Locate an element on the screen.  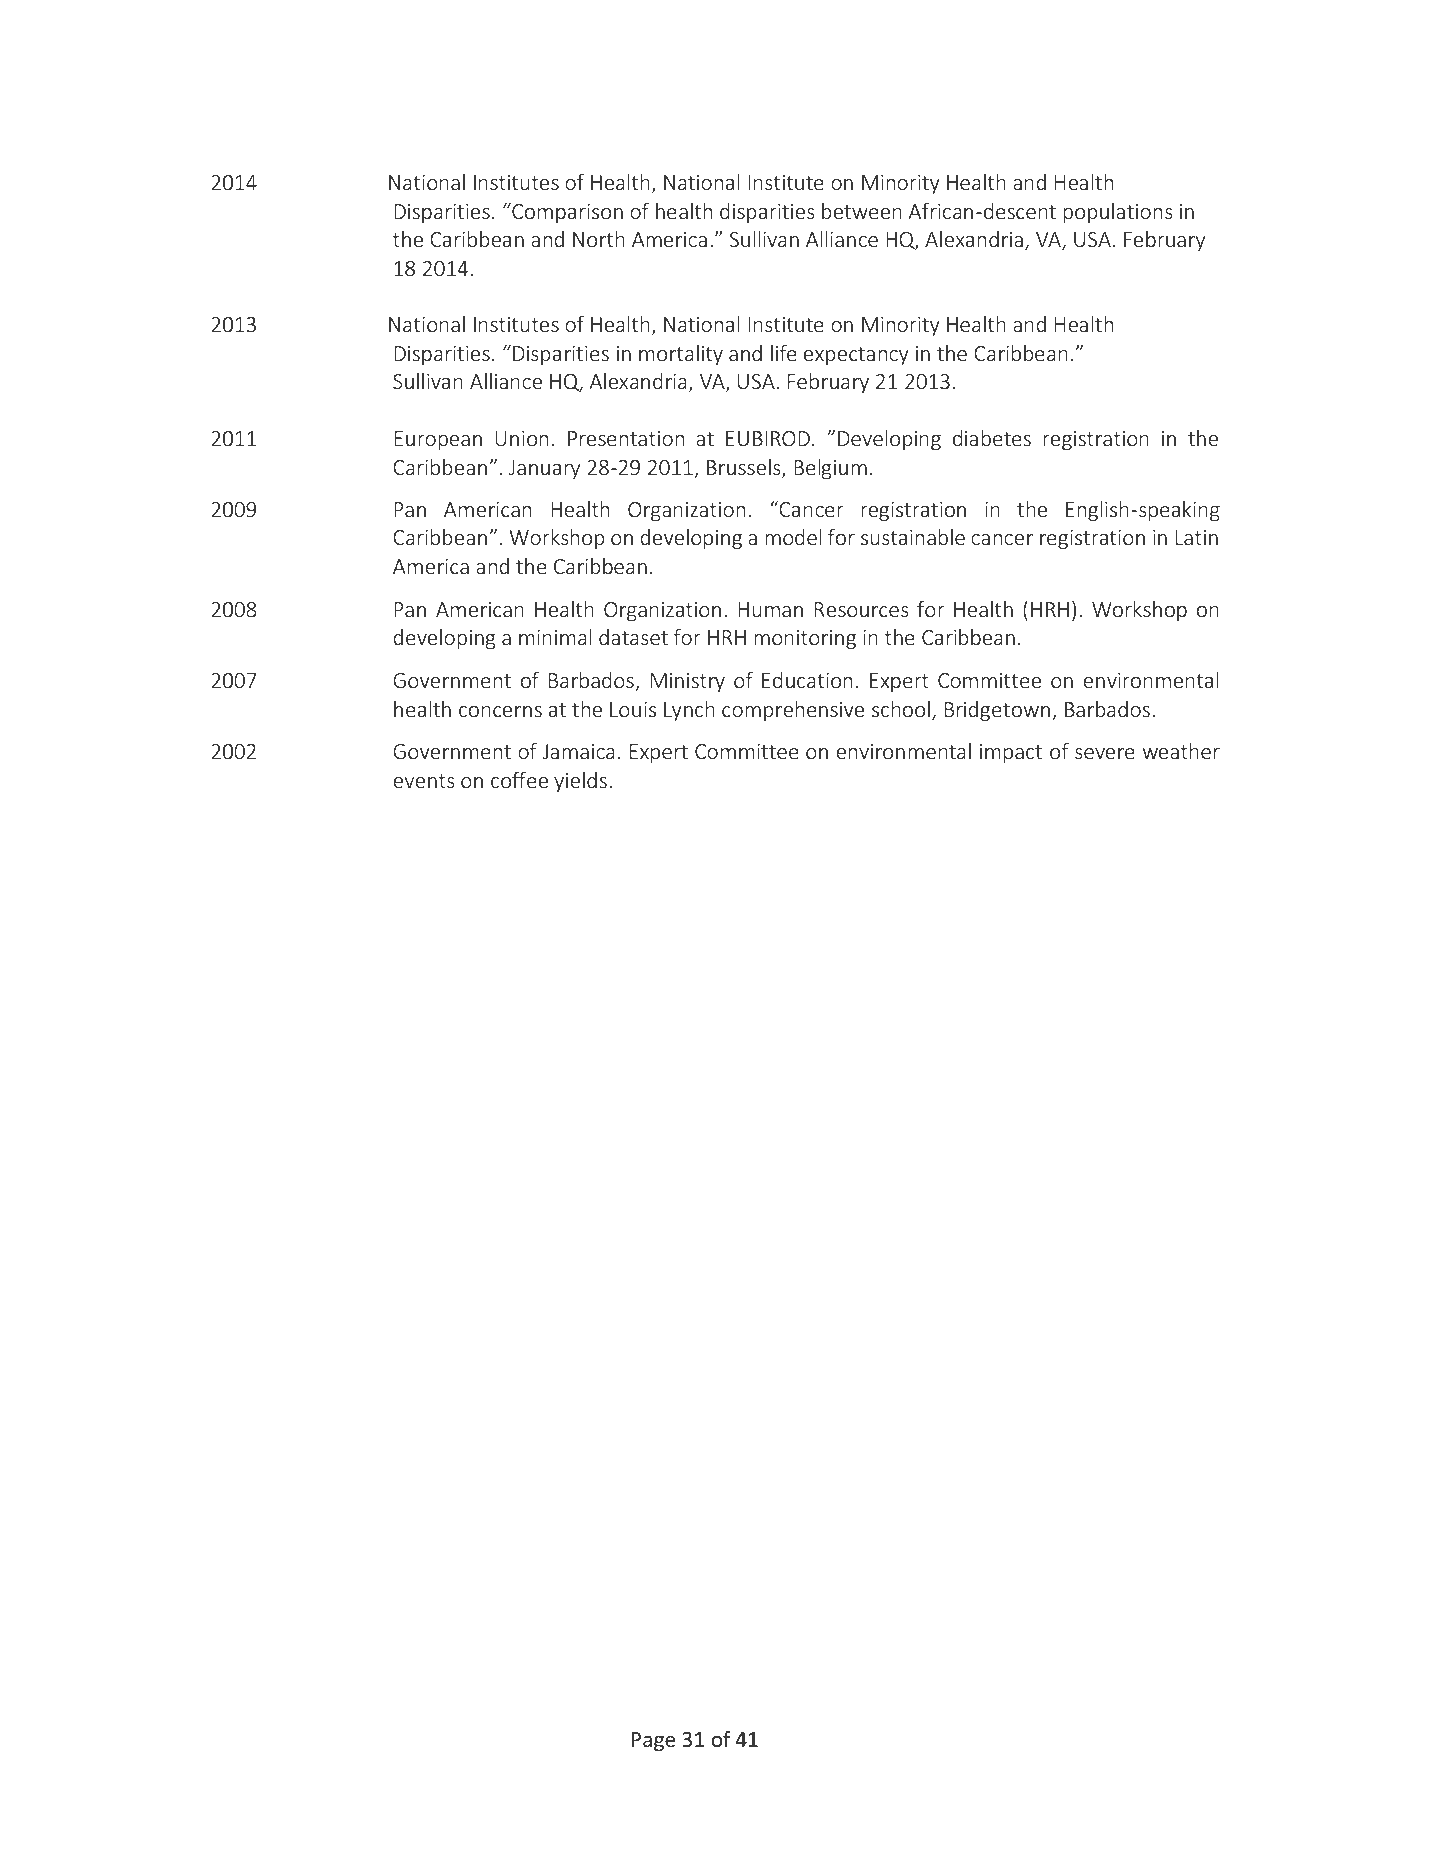
comprehensive is located at coordinates (793, 711).
